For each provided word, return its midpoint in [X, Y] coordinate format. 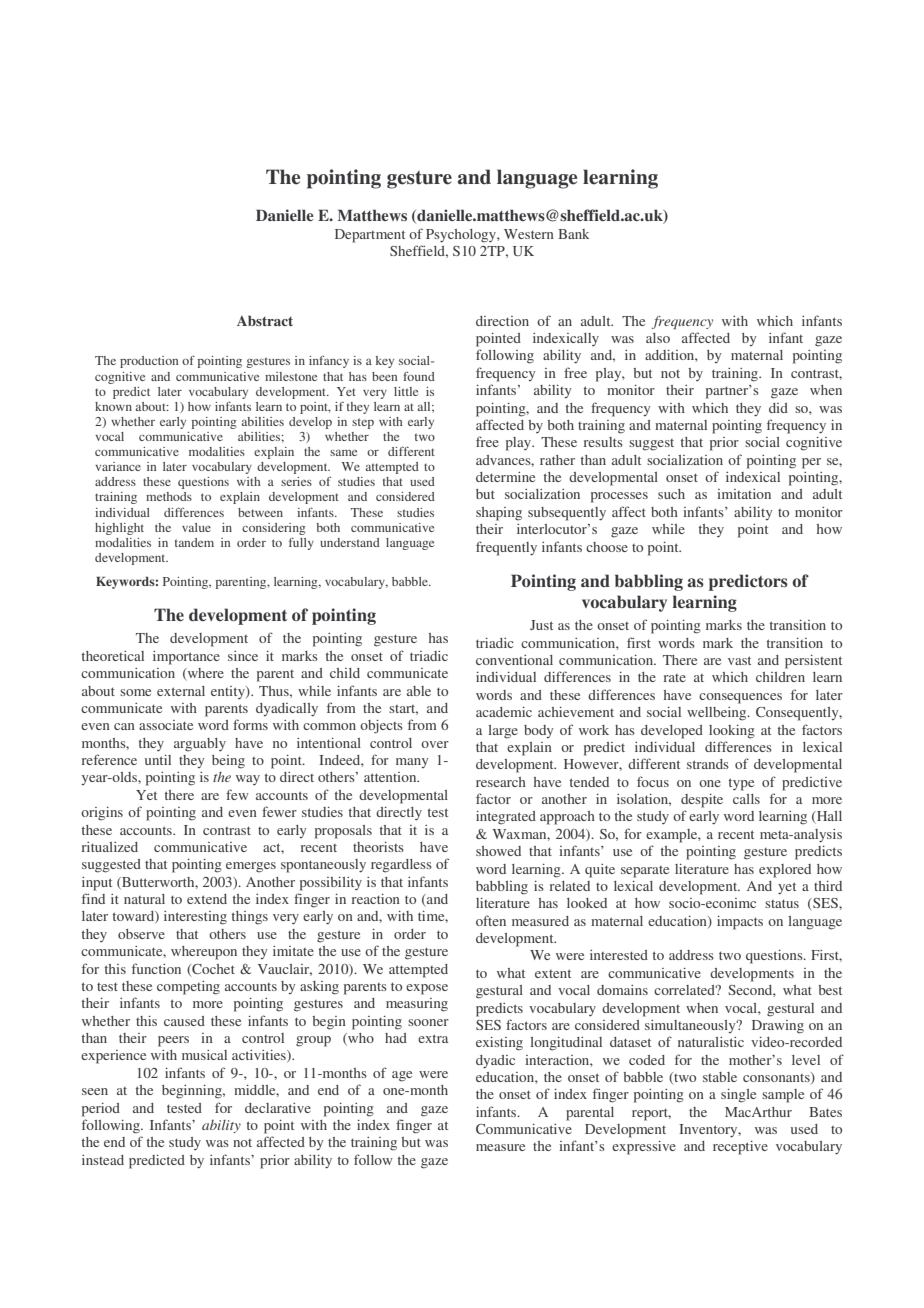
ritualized [110, 847]
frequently [506, 548]
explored [785, 871]
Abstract [265, 320]
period [101, 1110]
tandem [194, 542]
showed [498, 851]
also [658, 338]
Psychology [462, 236]
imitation [744, 494]
